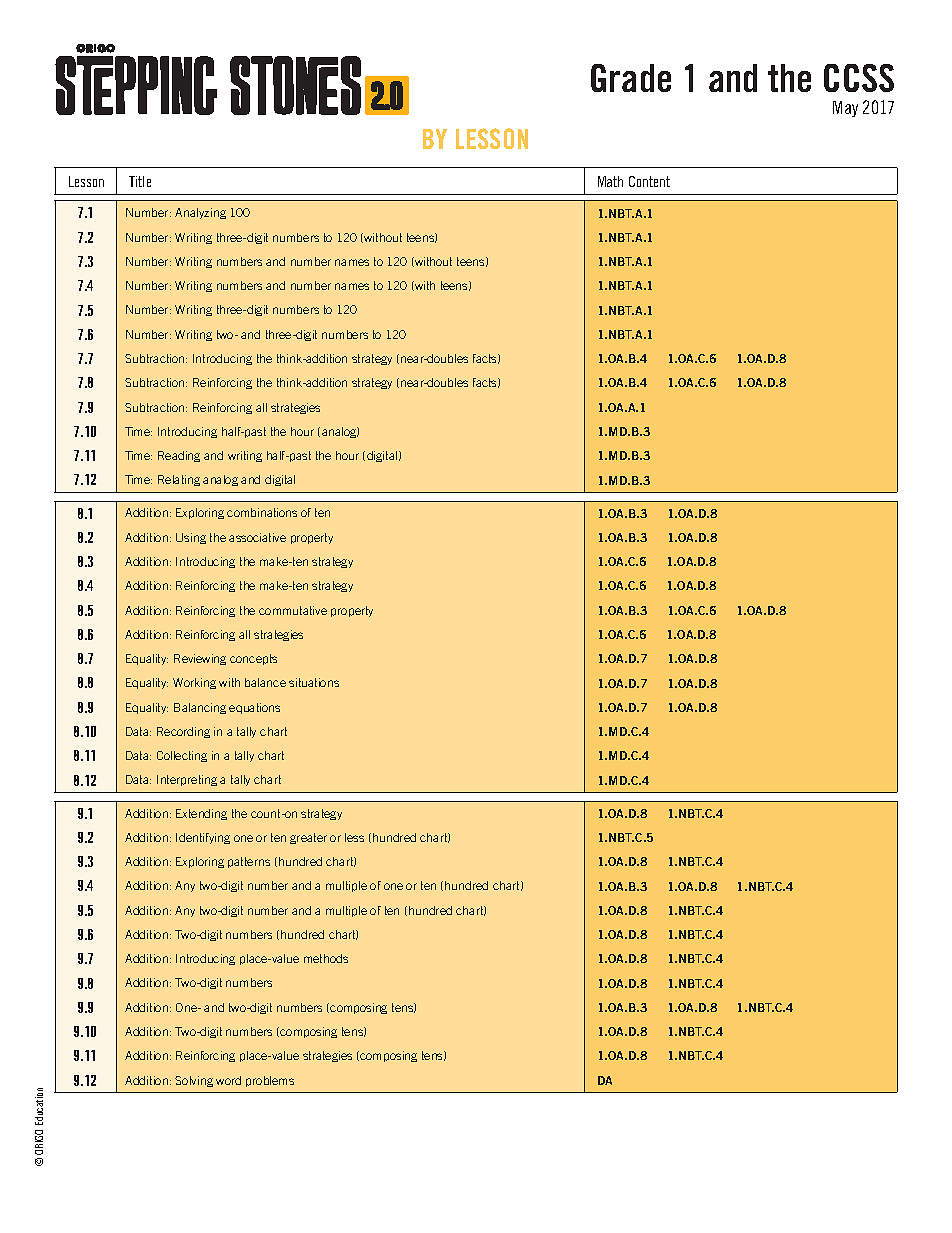 The height and width of the document is (1233, 952). Describe the element at coordinates (631, 78) in the document. I see `Grade` at that location.
